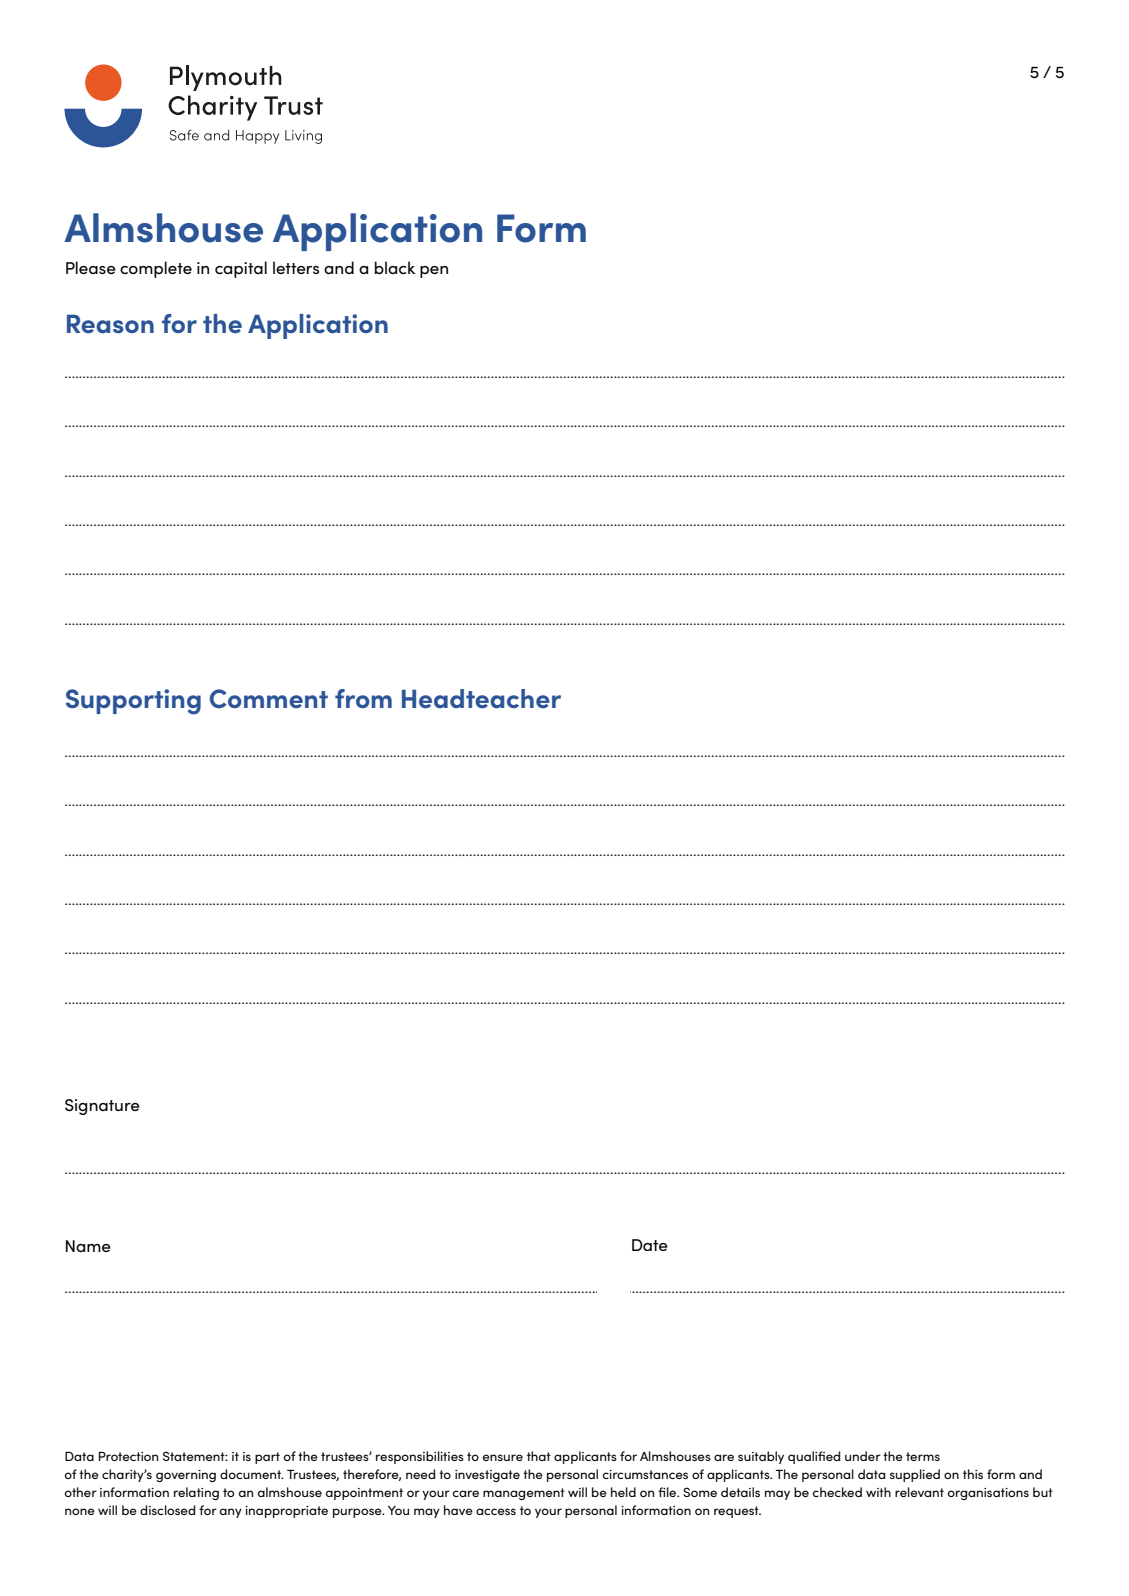  I want to click on that, so click(539, 1456).
